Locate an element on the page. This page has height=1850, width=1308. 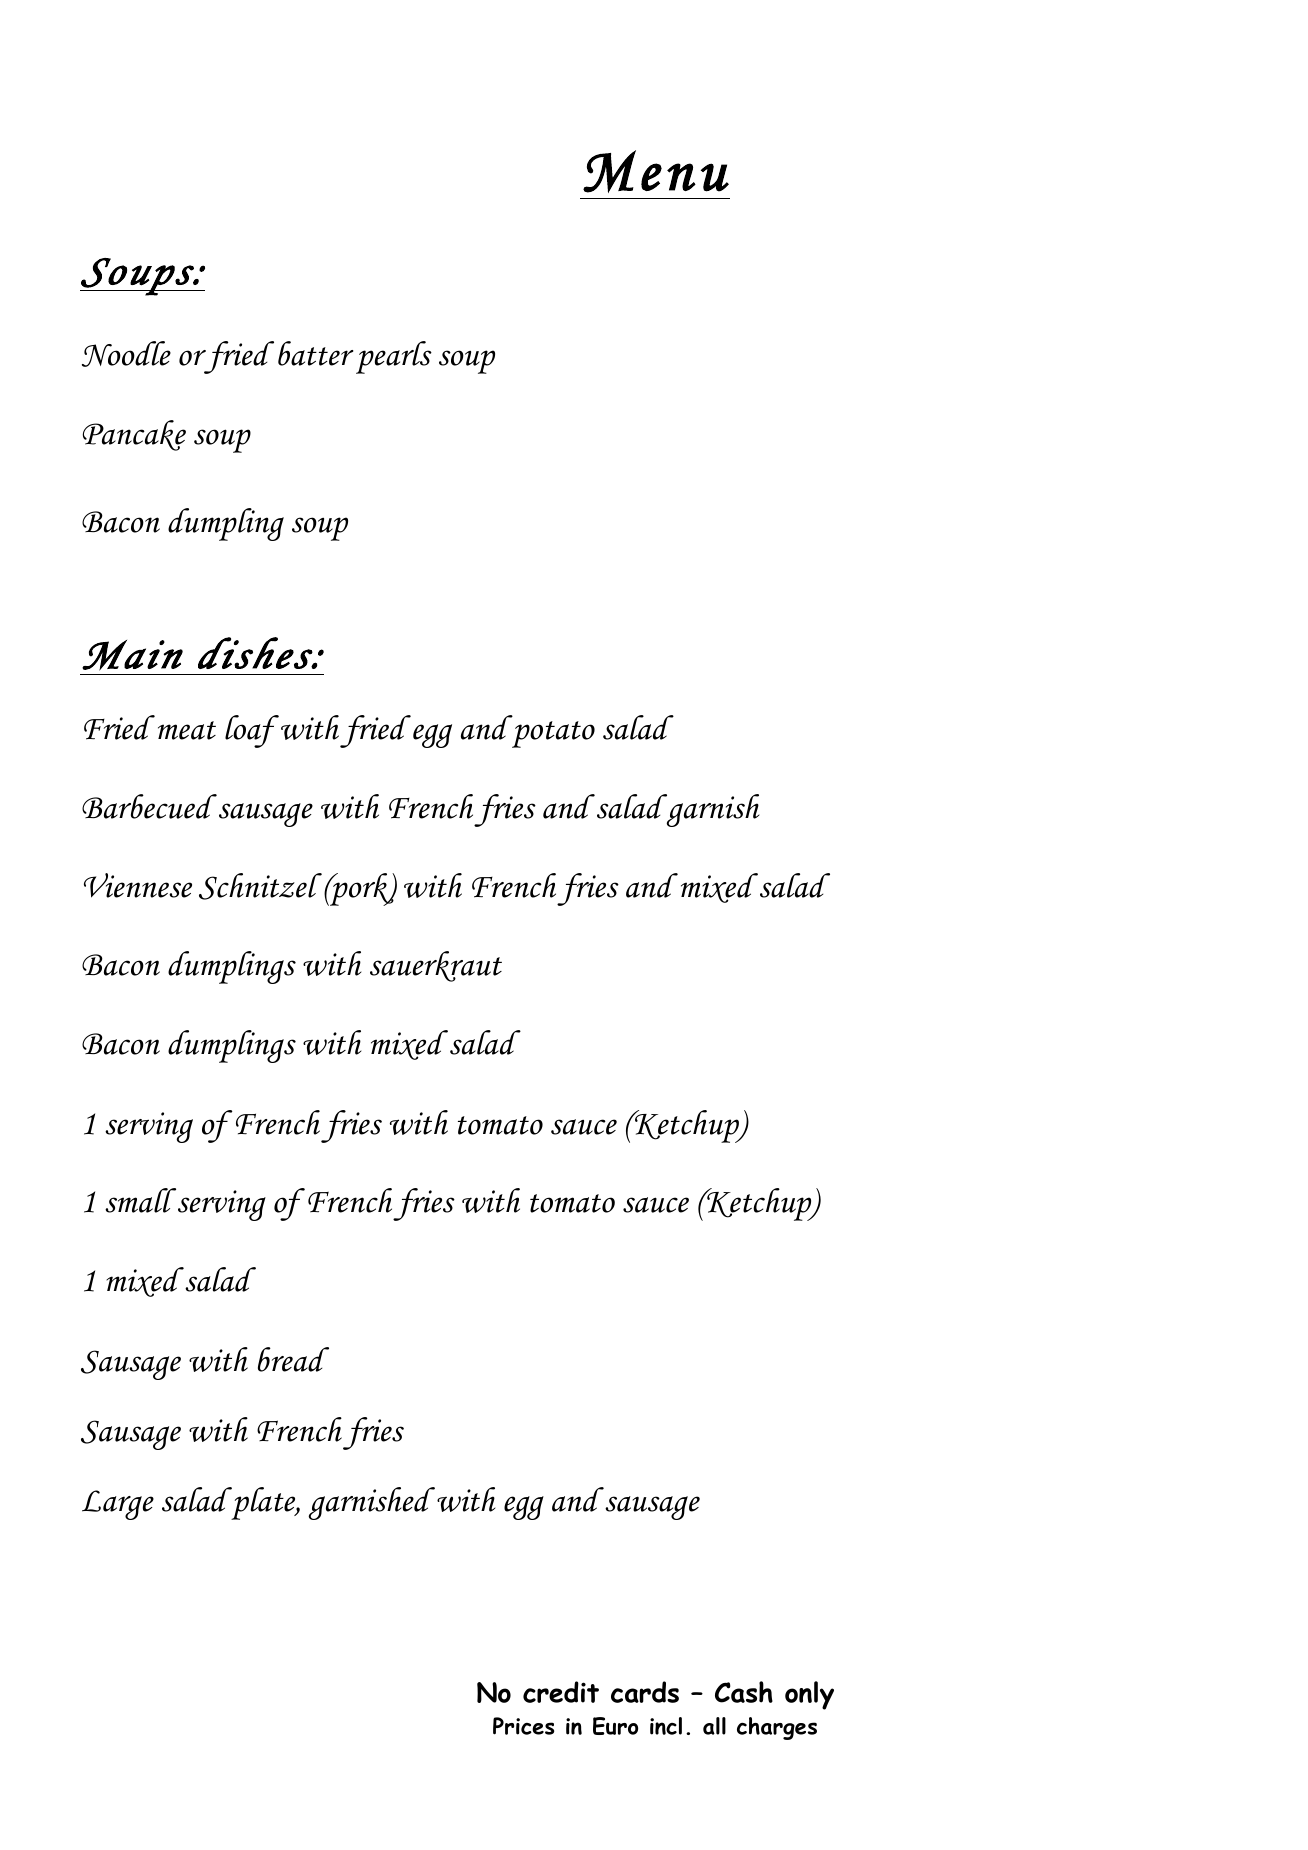
Large is located at coordinates (118, 1505).
